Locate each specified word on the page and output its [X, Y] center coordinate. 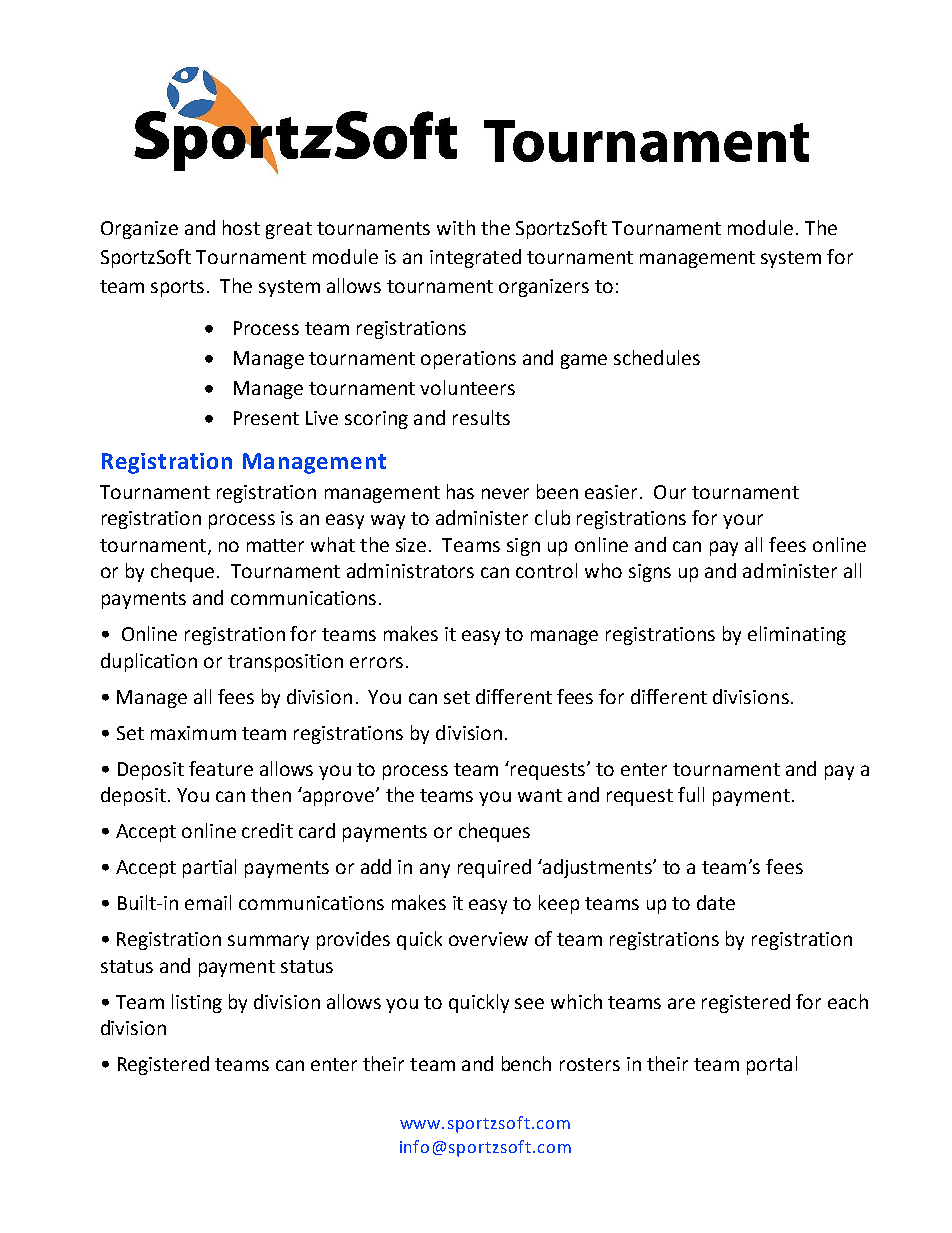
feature [221, 768]
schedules [657, 357]
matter [275, 545]
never [505, 493]
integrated [475, 258]
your [743, 521]
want [540, 795]
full [691, 794]
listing [197, 1003]
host [241, 227]
